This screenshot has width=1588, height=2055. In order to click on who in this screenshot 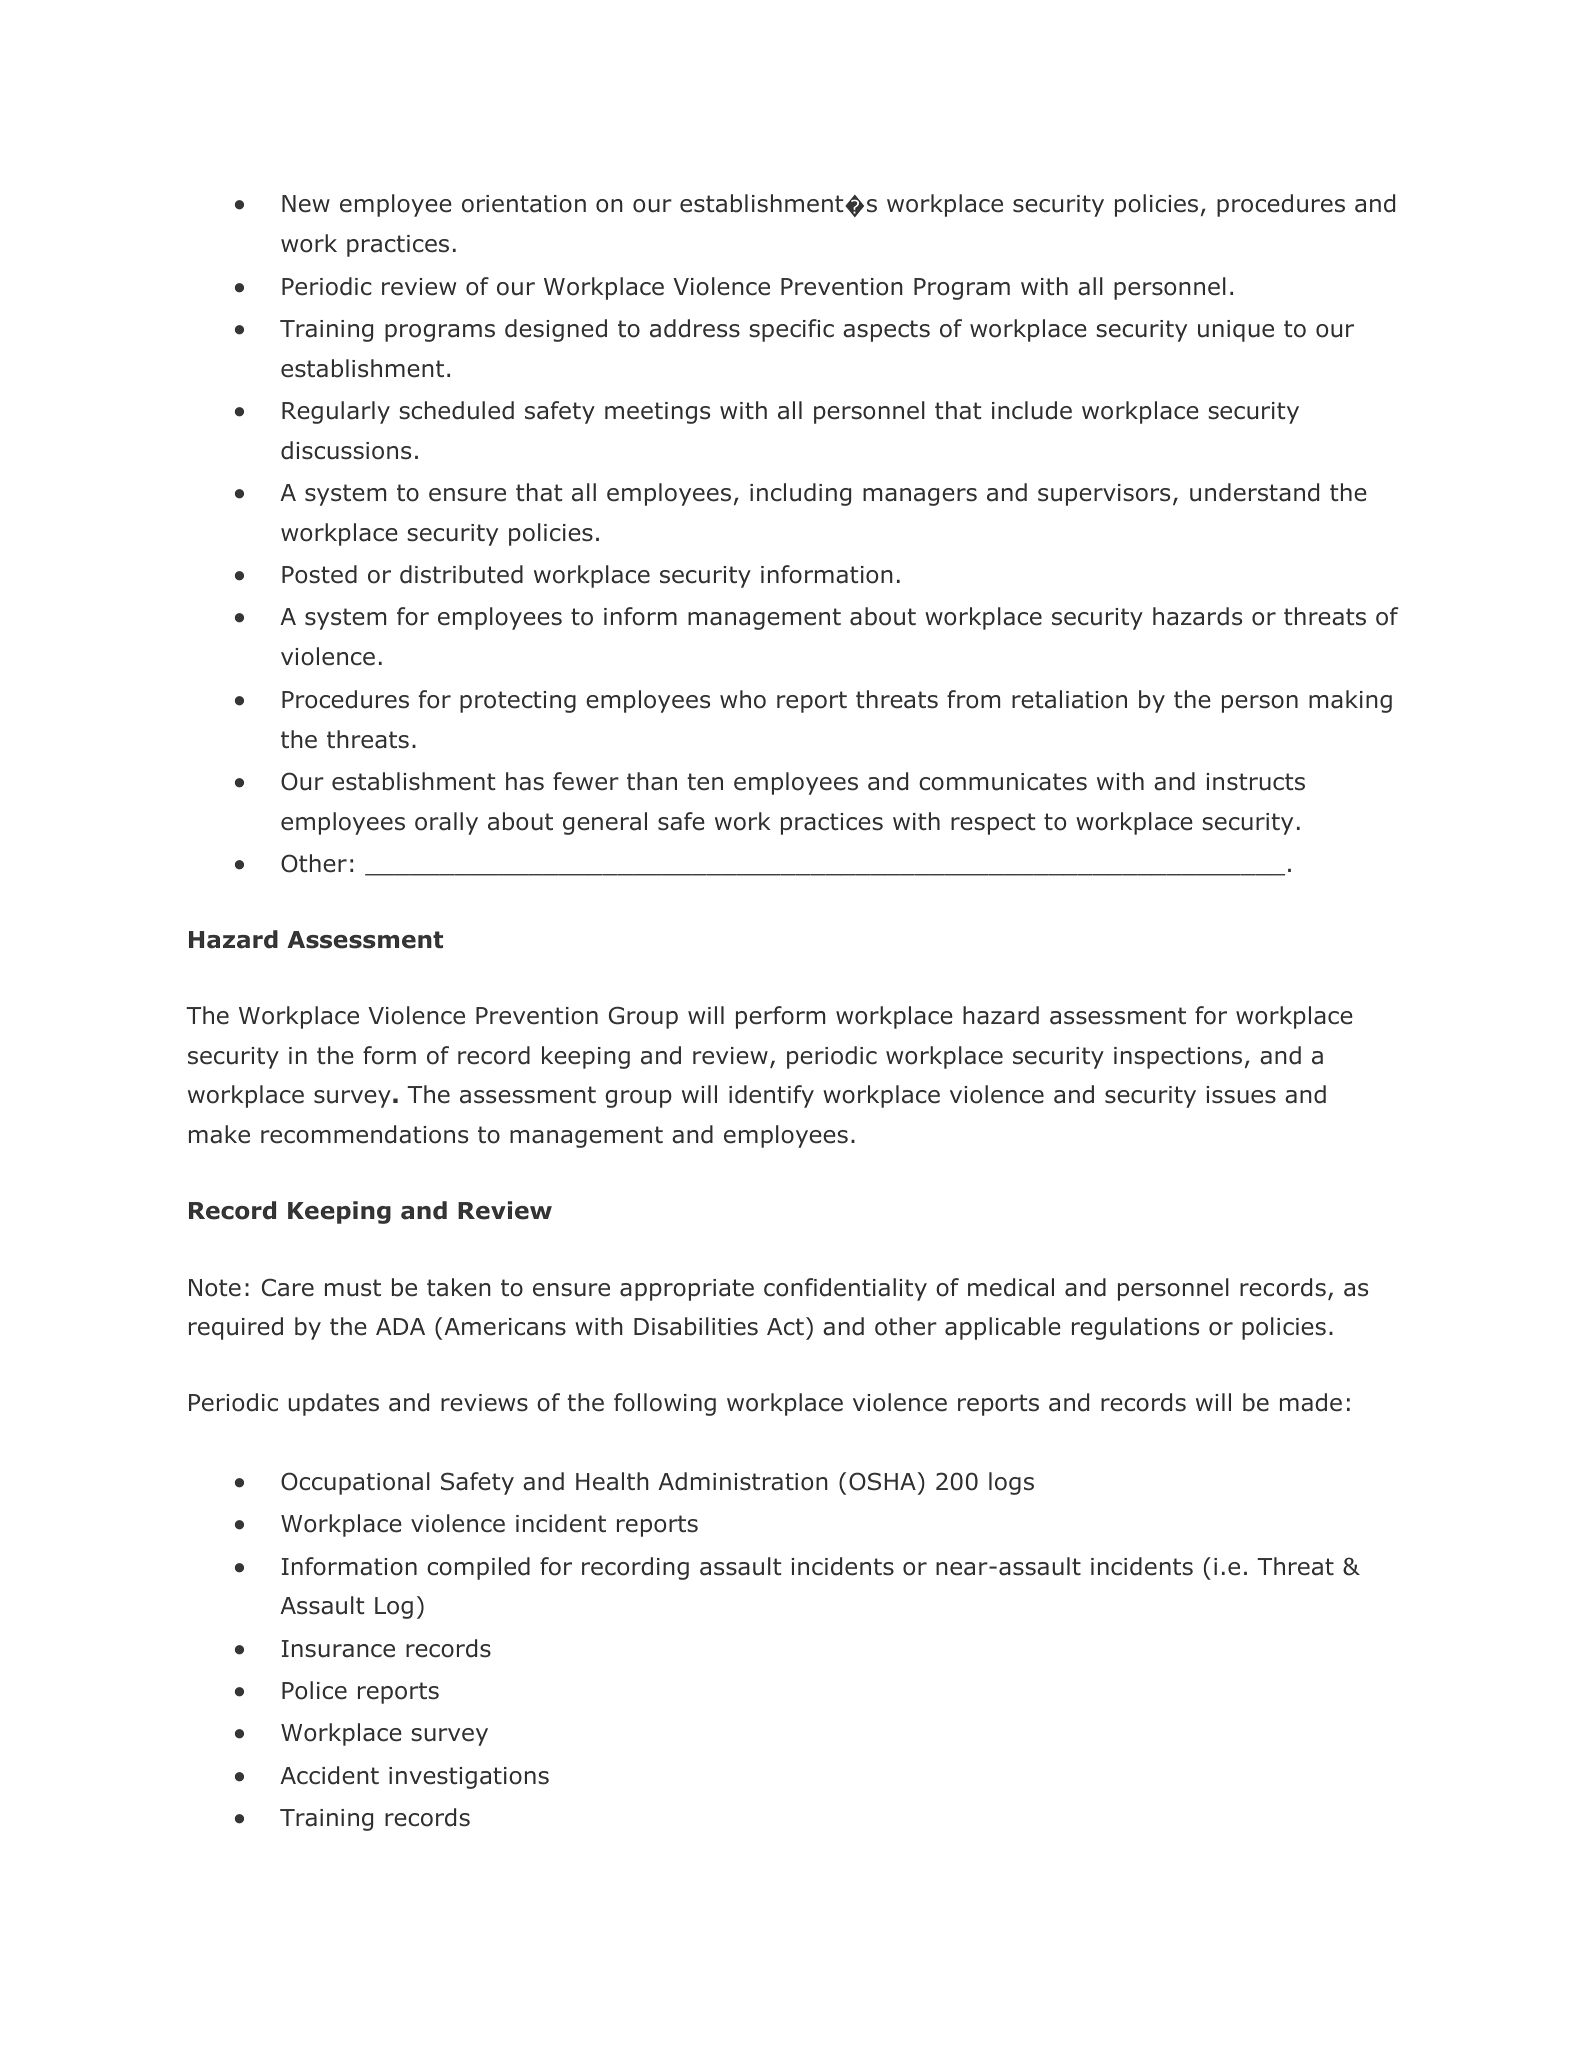, I will do `click(743, 699)`.
